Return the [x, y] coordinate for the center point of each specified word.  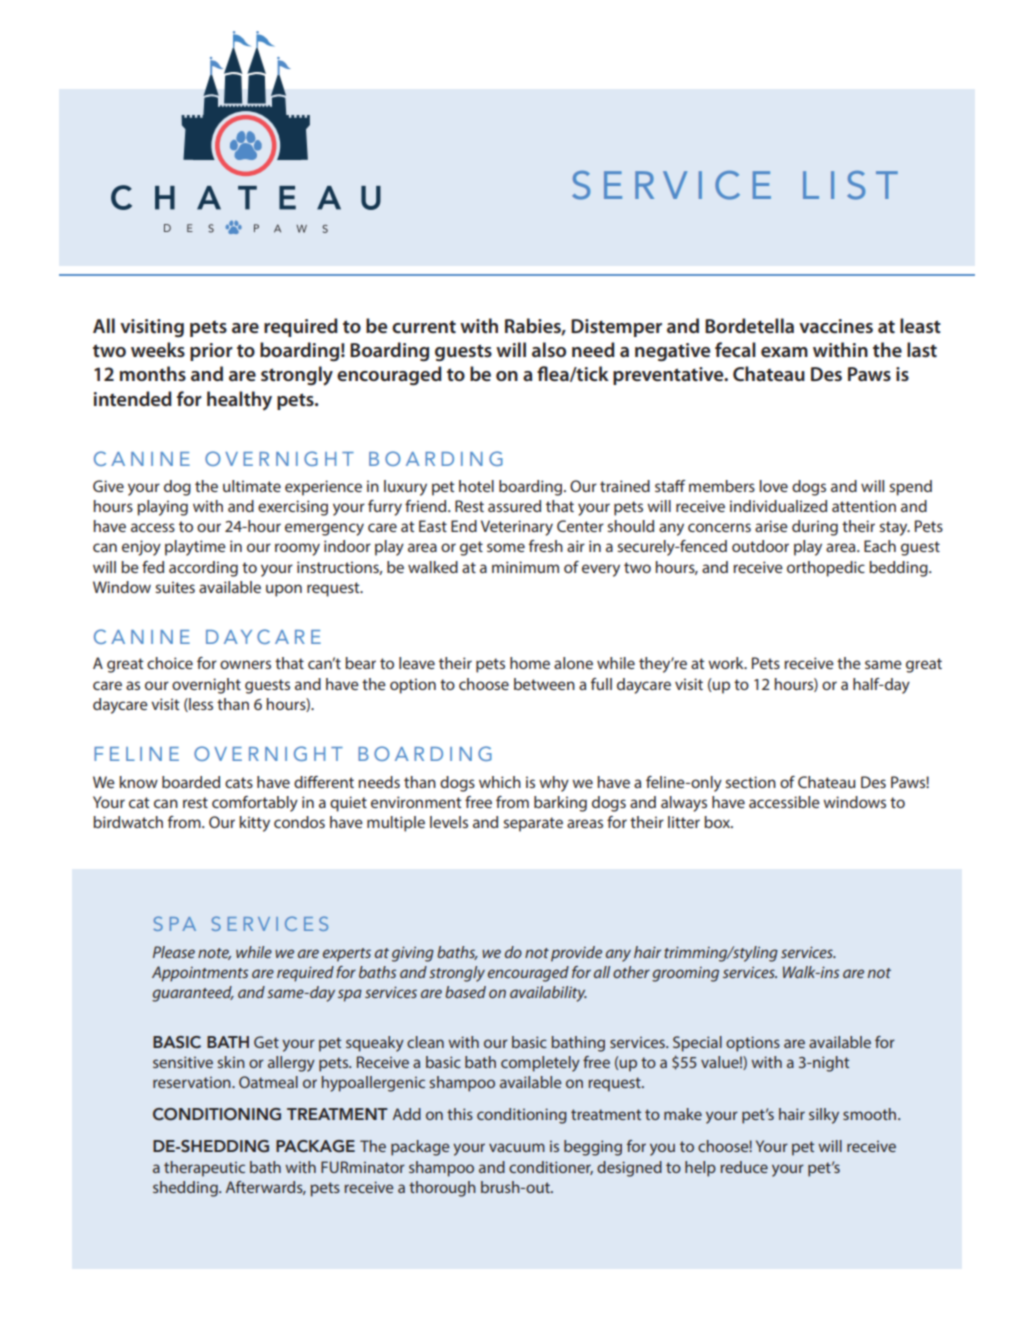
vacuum [517, 1147]
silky [824, 1116]
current [424, 326]
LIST [850, 185]
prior [211, 352]
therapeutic [204, 1169]
